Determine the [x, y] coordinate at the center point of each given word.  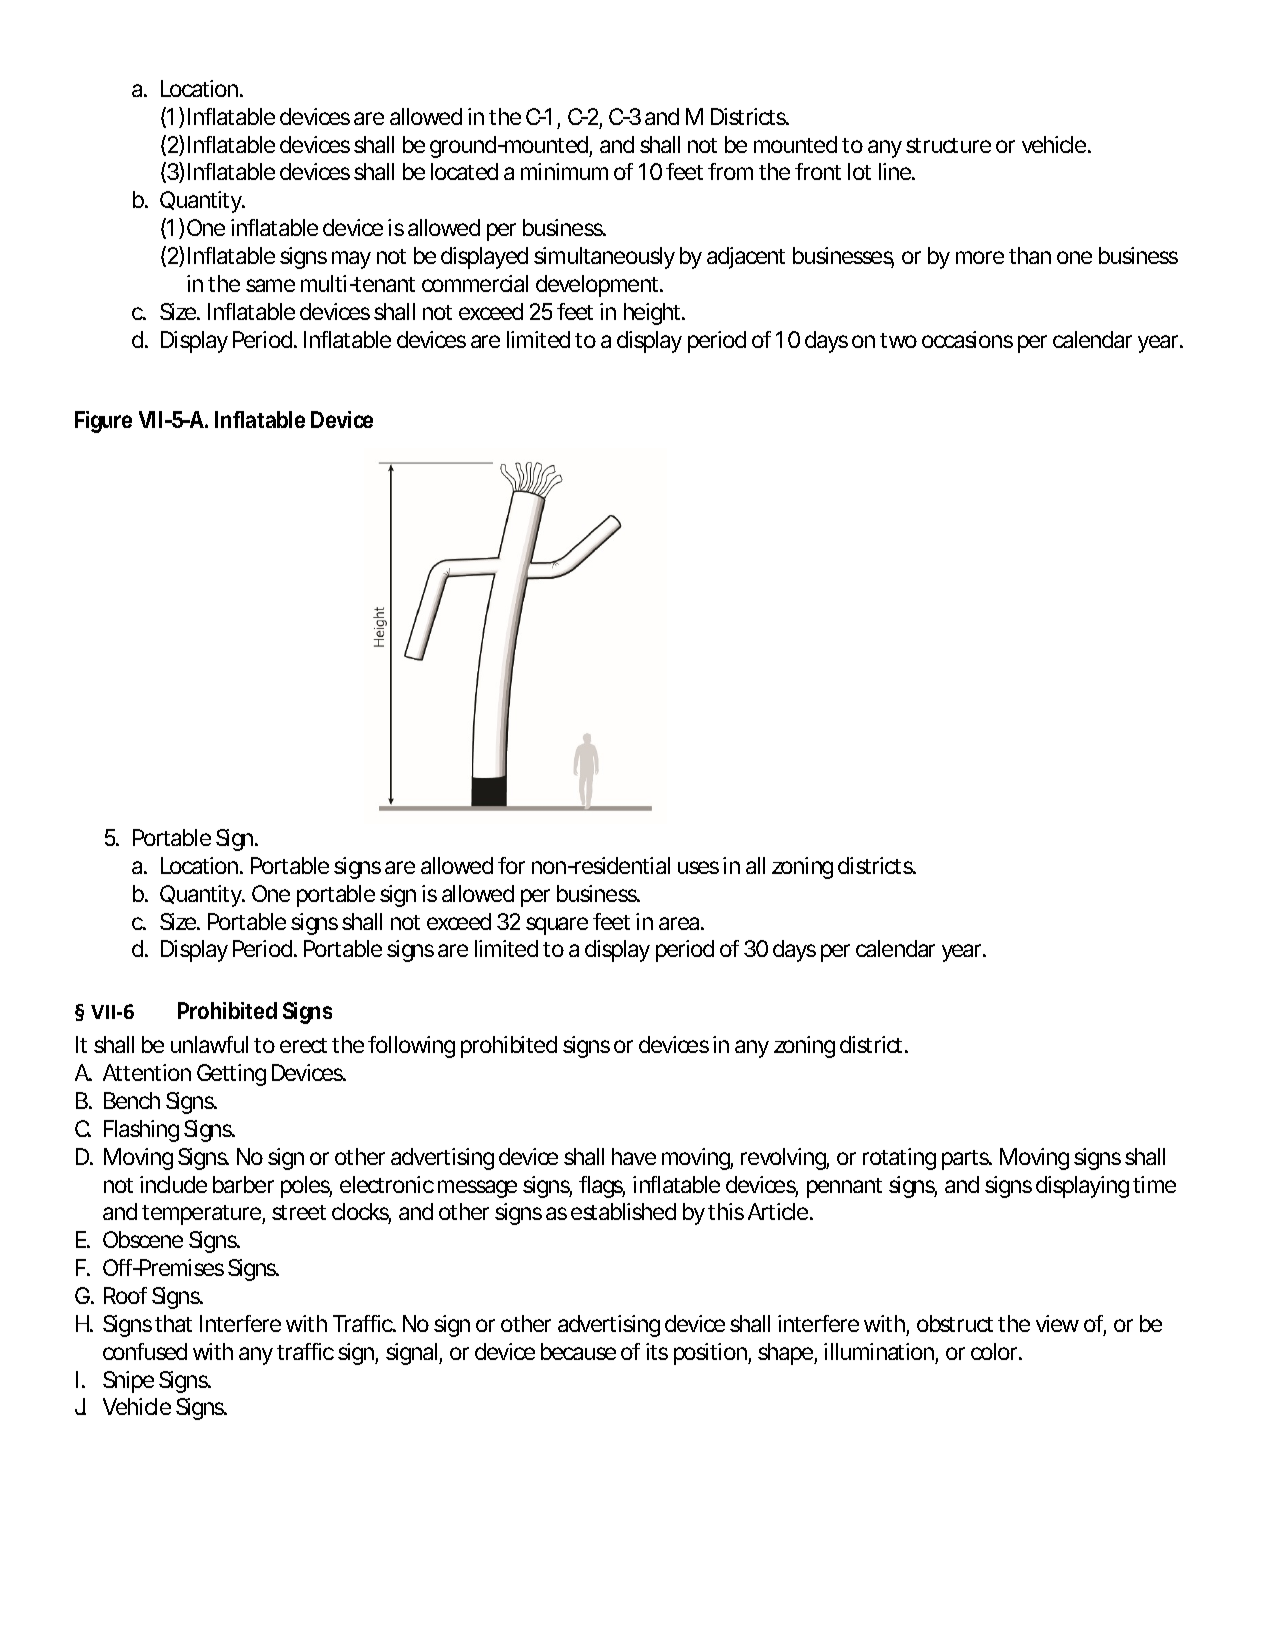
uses [698, 867]
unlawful [209, 1044]
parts [967, 1160]
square [557, 926]
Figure [103, 422]
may [351, 260]
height [654, 314]
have [634, 1156]
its [657, 1351]
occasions [967, 339]
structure [948, 145]
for [511, 865]
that [173, 1323]
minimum [564, 171]
